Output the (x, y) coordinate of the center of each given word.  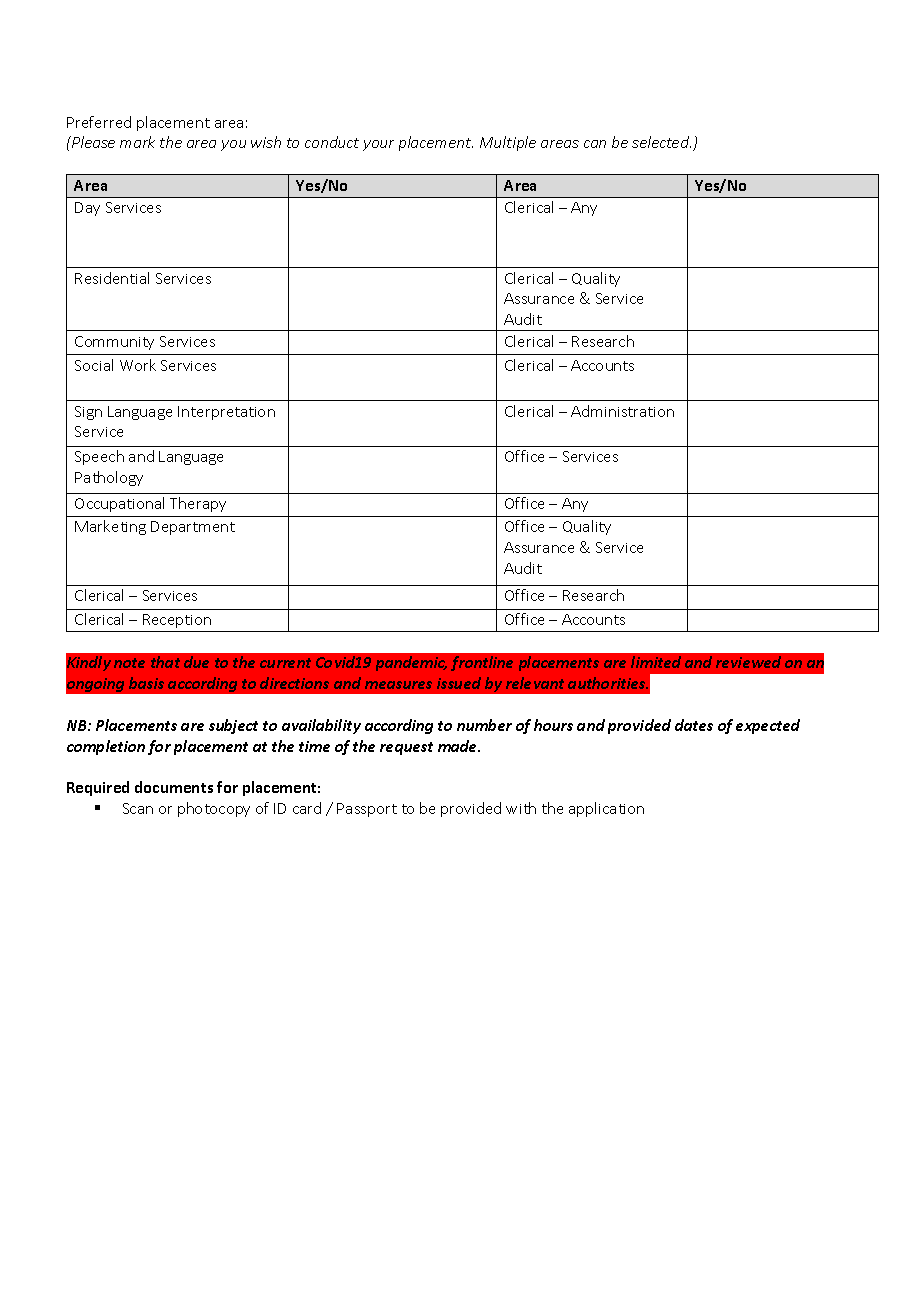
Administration (622, 411)
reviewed (748, 662)
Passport (367, 810)
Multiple (508, 143)
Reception (177, 621)
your (378, 145)
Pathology (109, 478)
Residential (112, 278)
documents (174, 787)
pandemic (411, 663)
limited (656, 662)
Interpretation (226, 413)
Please (92, 142)
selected (661, 142)
